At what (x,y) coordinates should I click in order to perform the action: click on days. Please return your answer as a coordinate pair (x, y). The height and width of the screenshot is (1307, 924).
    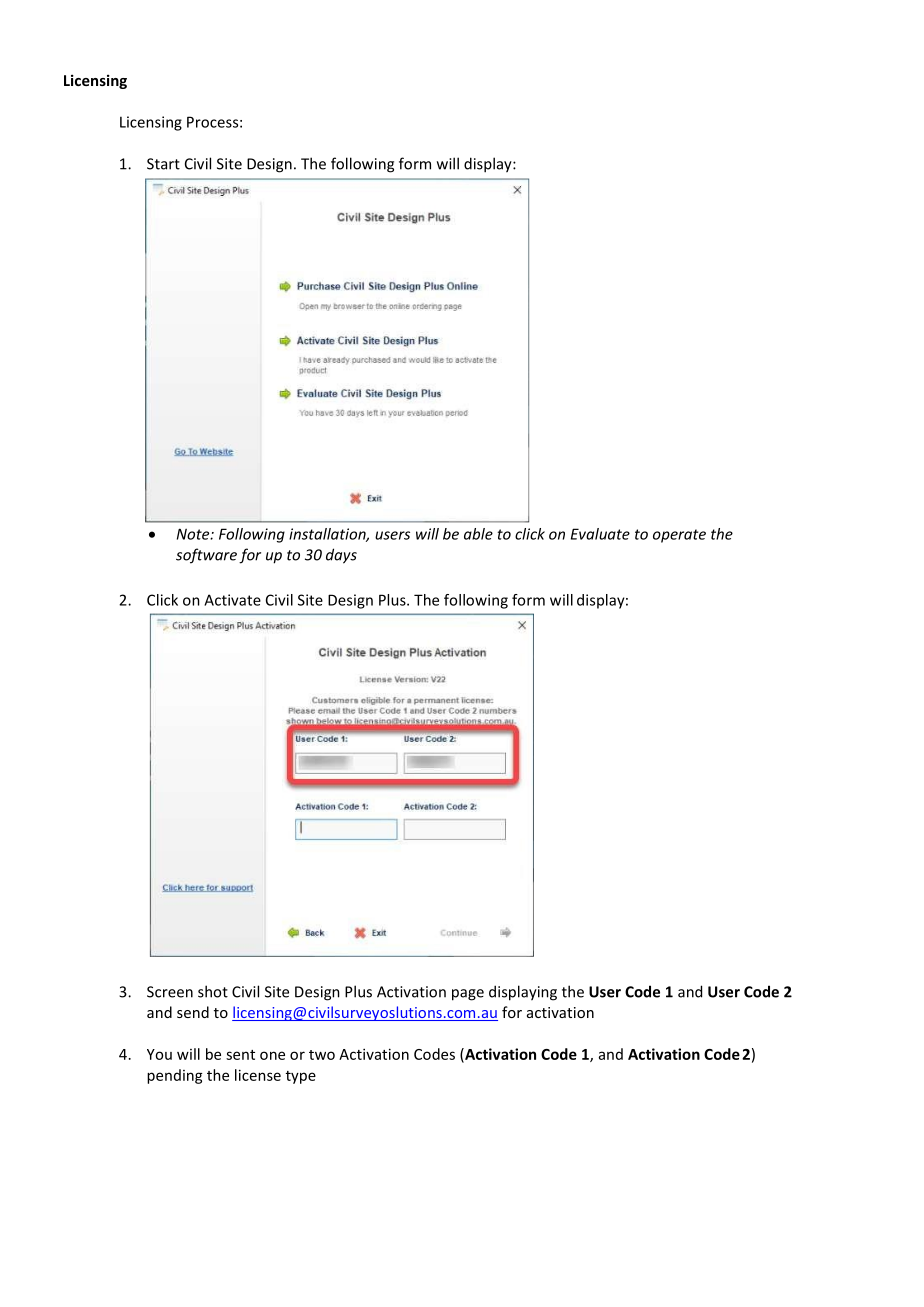
    Looking at the image, I should click on (341, 556).
